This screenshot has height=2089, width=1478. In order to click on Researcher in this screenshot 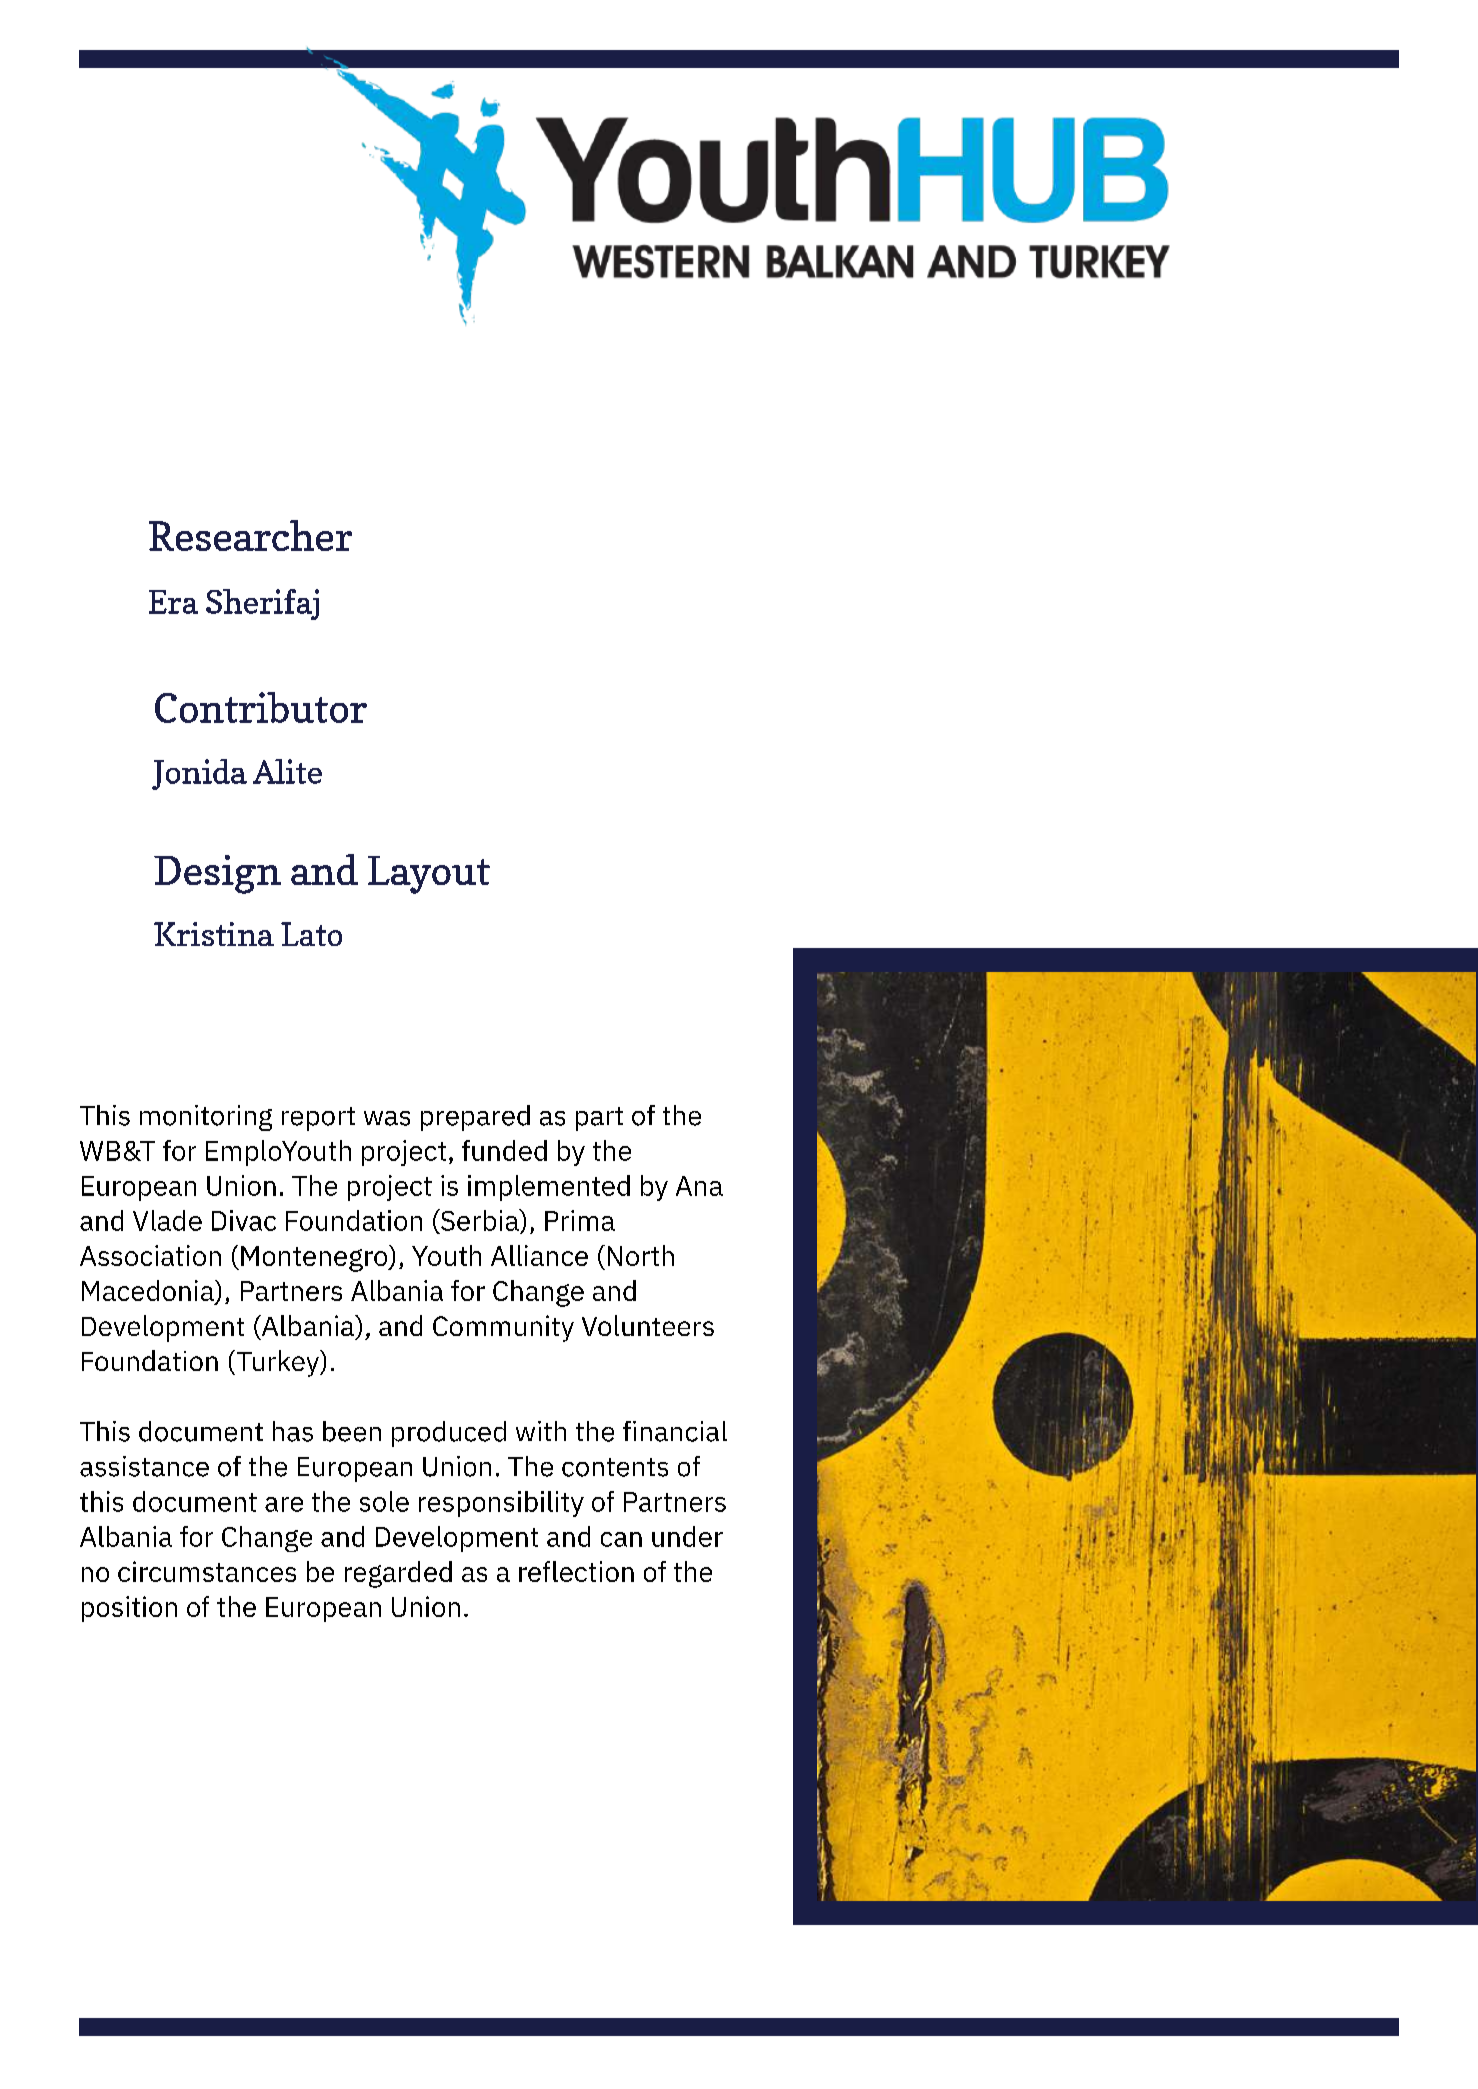, I will do `click(250, 535)`.
